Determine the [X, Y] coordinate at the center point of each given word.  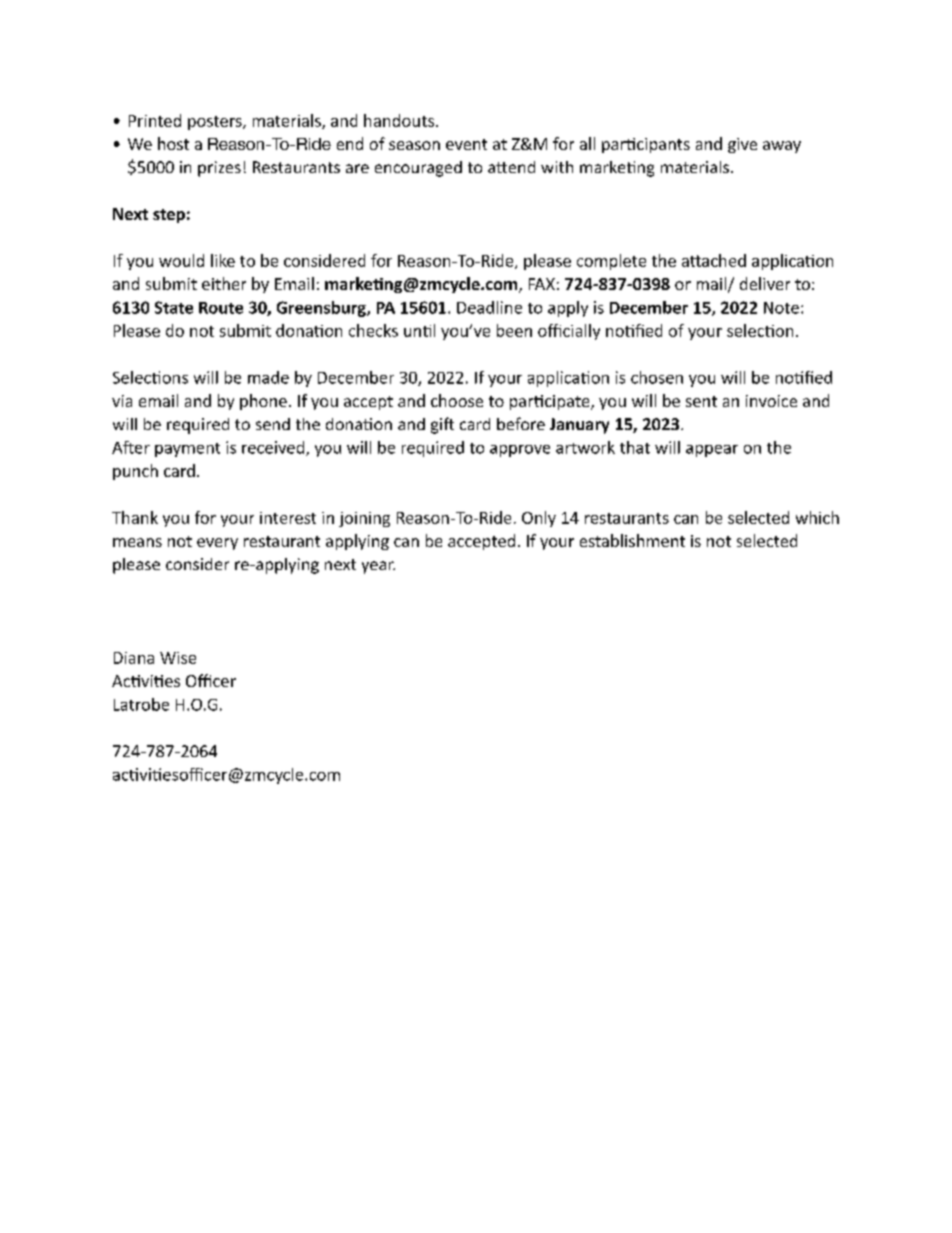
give [742, 145]
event [466, 144]
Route [221, 308]
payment [187, 450]
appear [712, 451]
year [378, 567]
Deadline [489, 307]
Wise [178, 658]
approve [520, 451]
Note [781, 308]
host [173, 143]
